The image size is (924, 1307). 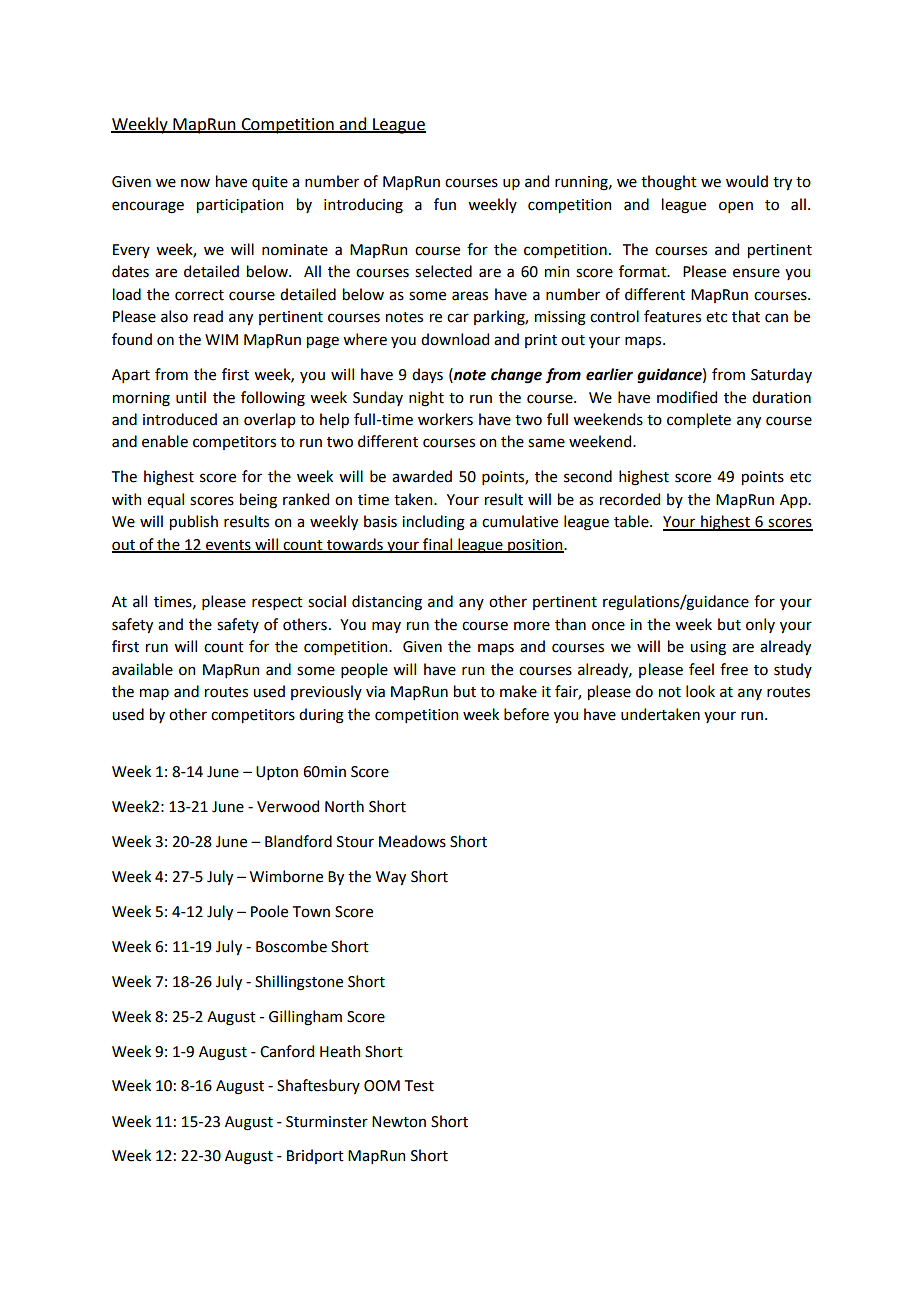 What do you see at coordinates (142, 669) in the document?
I see `available` at bounding box center [142, 669].
